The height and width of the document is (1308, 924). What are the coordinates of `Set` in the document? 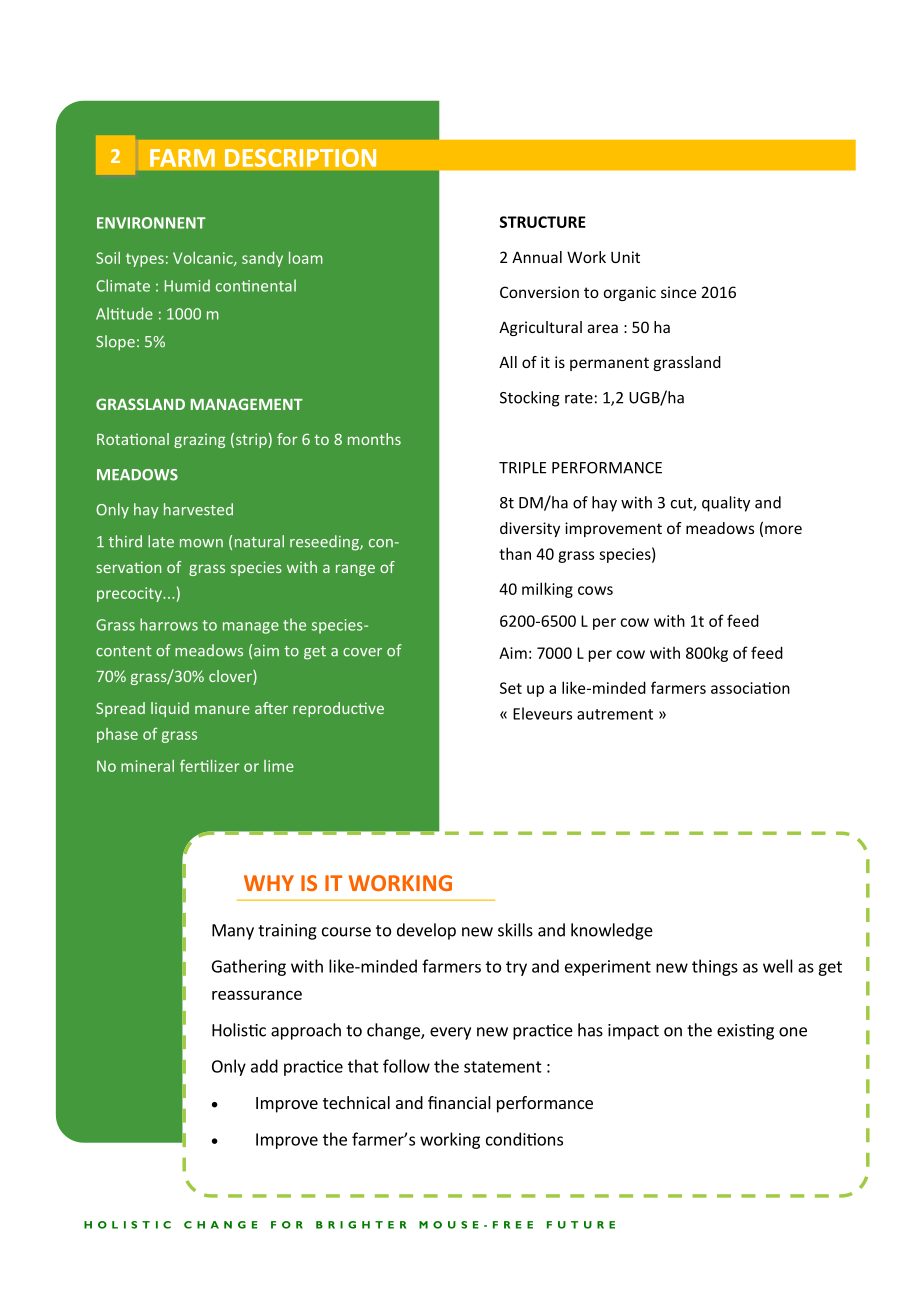 It's located at (511, 688).
